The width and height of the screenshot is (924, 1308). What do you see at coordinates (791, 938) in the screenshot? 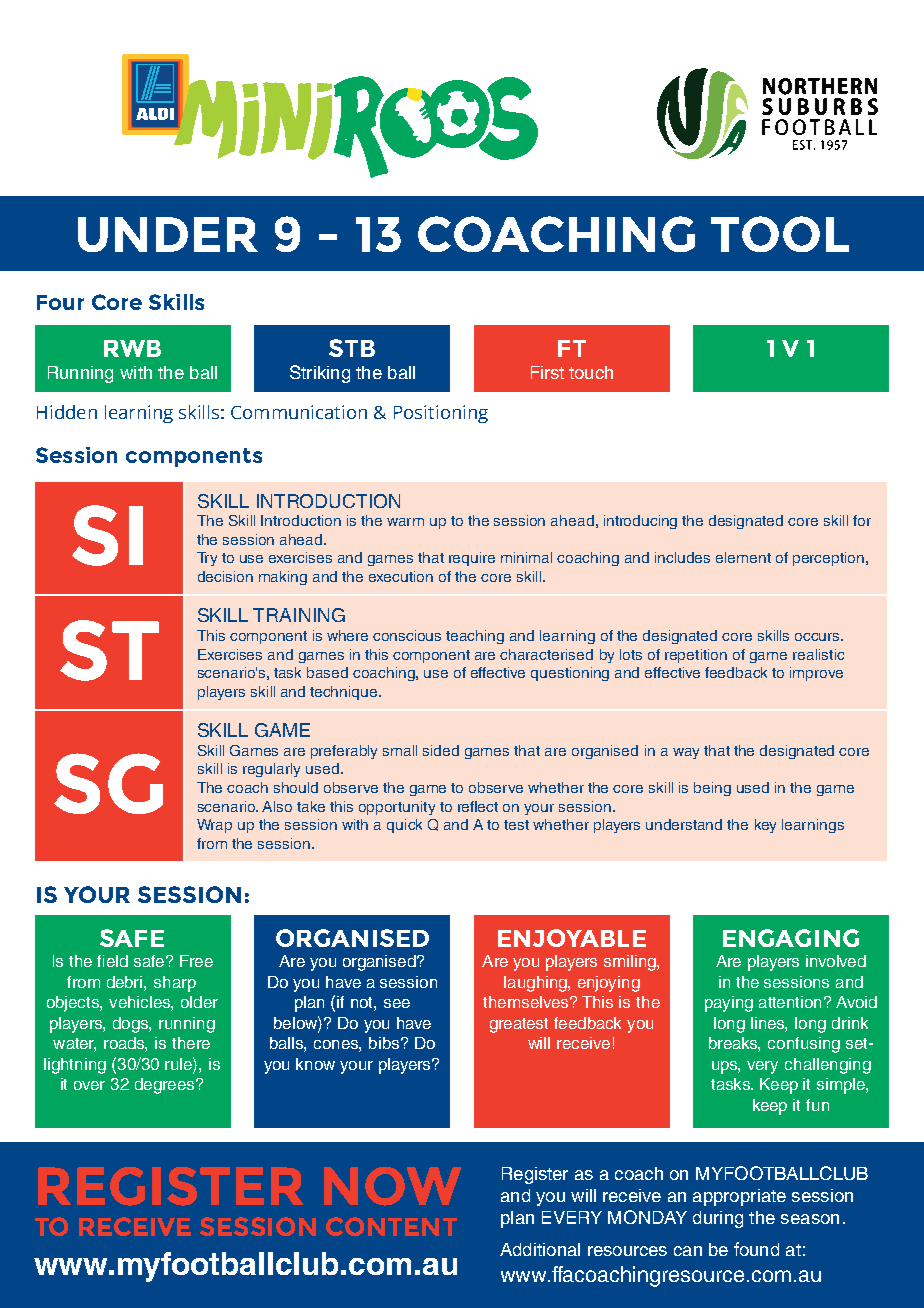
I see `ENGAGING` at bounding box center [791, 938].
